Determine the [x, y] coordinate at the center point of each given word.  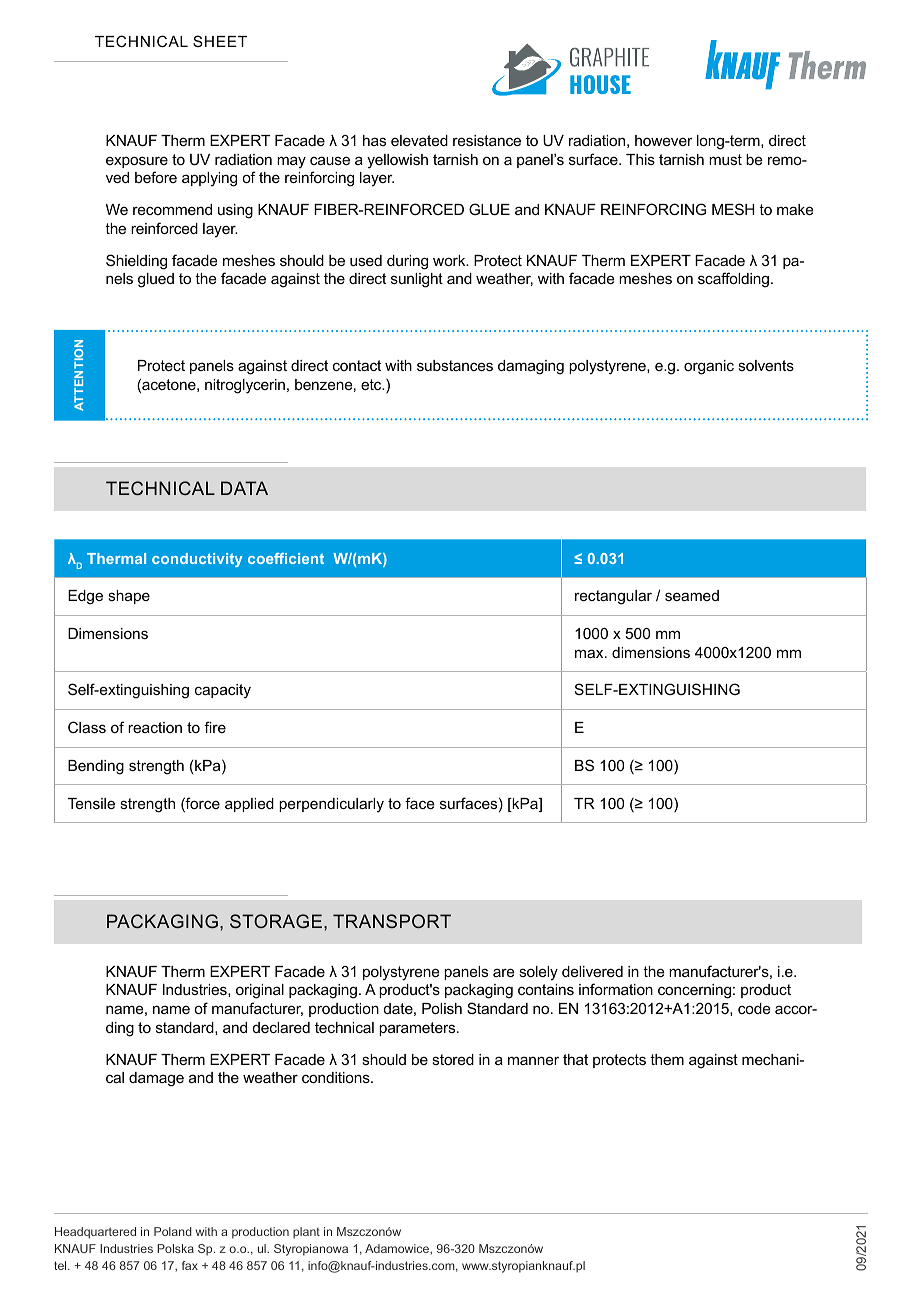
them [667, 1059]
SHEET [220, 41]
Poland [173, 1231]
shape [129, 597]
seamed [692, 595]
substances [455, 365]
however [664, 140]
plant [306, 1233]
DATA [244, 488]
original [260, 991]
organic [709, 367]
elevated [419, 140]
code [754, 1008]
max [590, 653]
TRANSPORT [392, 921]
